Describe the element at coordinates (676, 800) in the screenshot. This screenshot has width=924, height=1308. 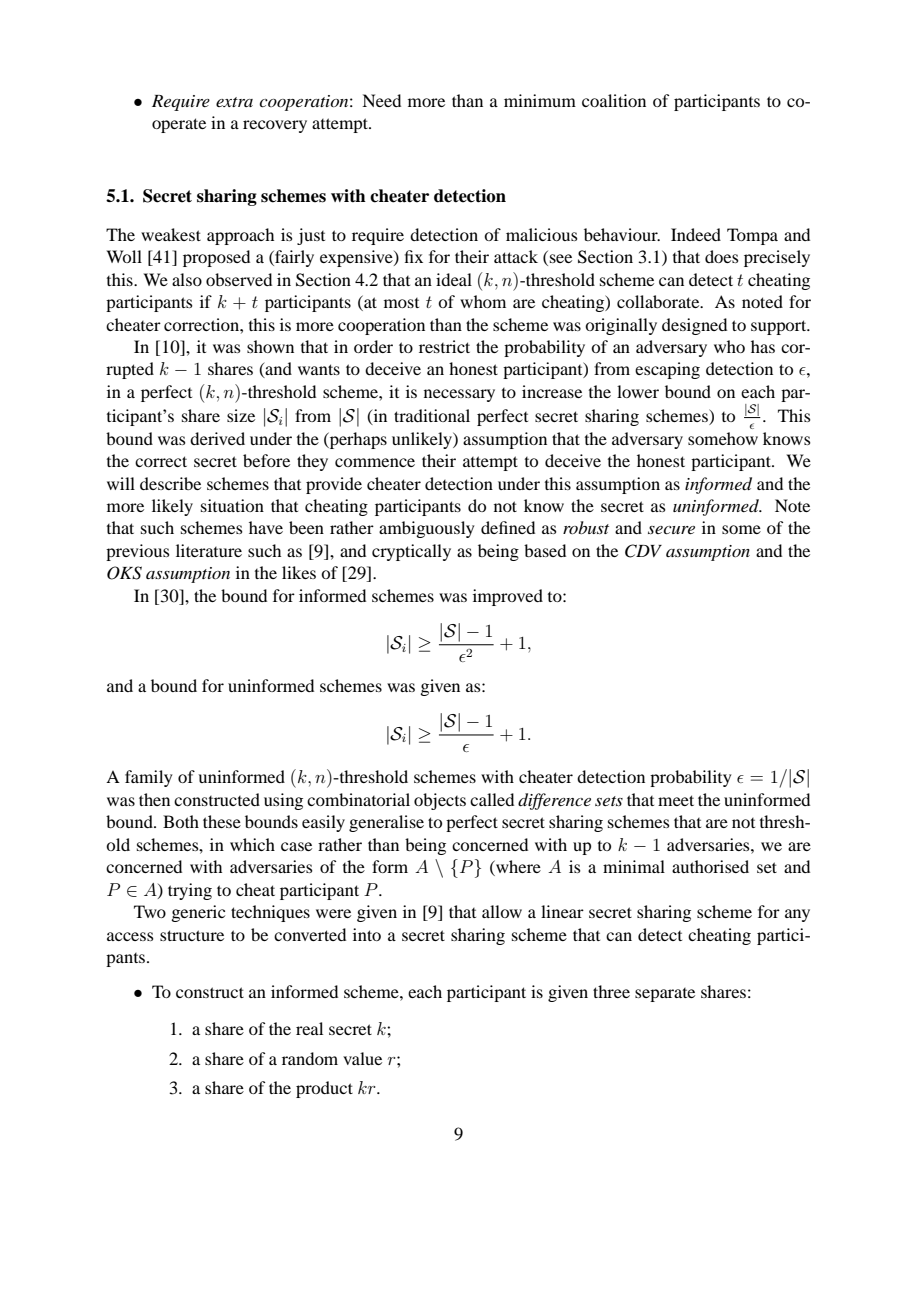
I see `meet` at that location.
